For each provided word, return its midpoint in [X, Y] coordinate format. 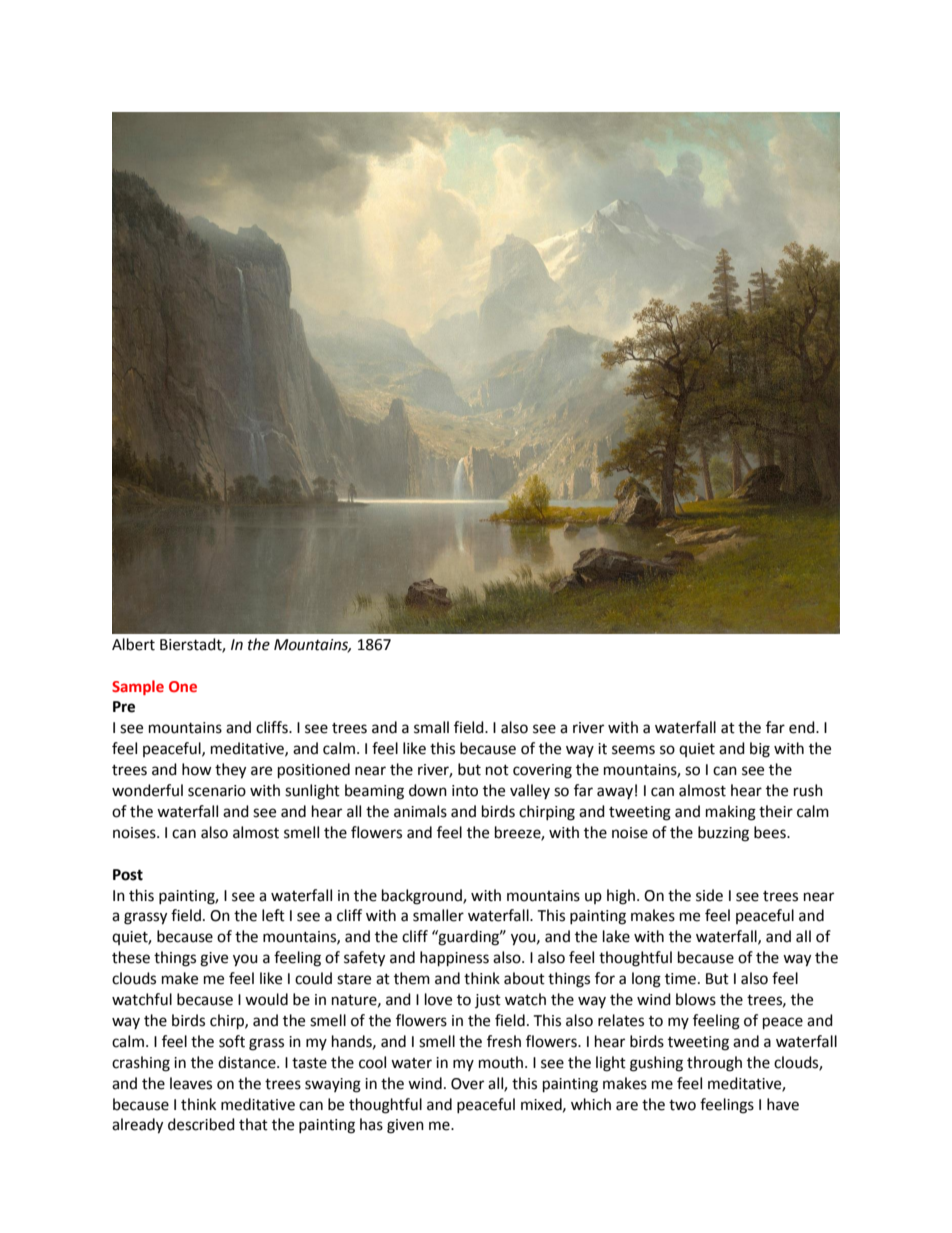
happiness [454, 959]
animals [420, 811]
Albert [133, 644]
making [731, 813]
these [131, 957]
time [680, 979]
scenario [217, 791]
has [371, 1124]
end [803, 727]
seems [633, 750]
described [201, 1124]
